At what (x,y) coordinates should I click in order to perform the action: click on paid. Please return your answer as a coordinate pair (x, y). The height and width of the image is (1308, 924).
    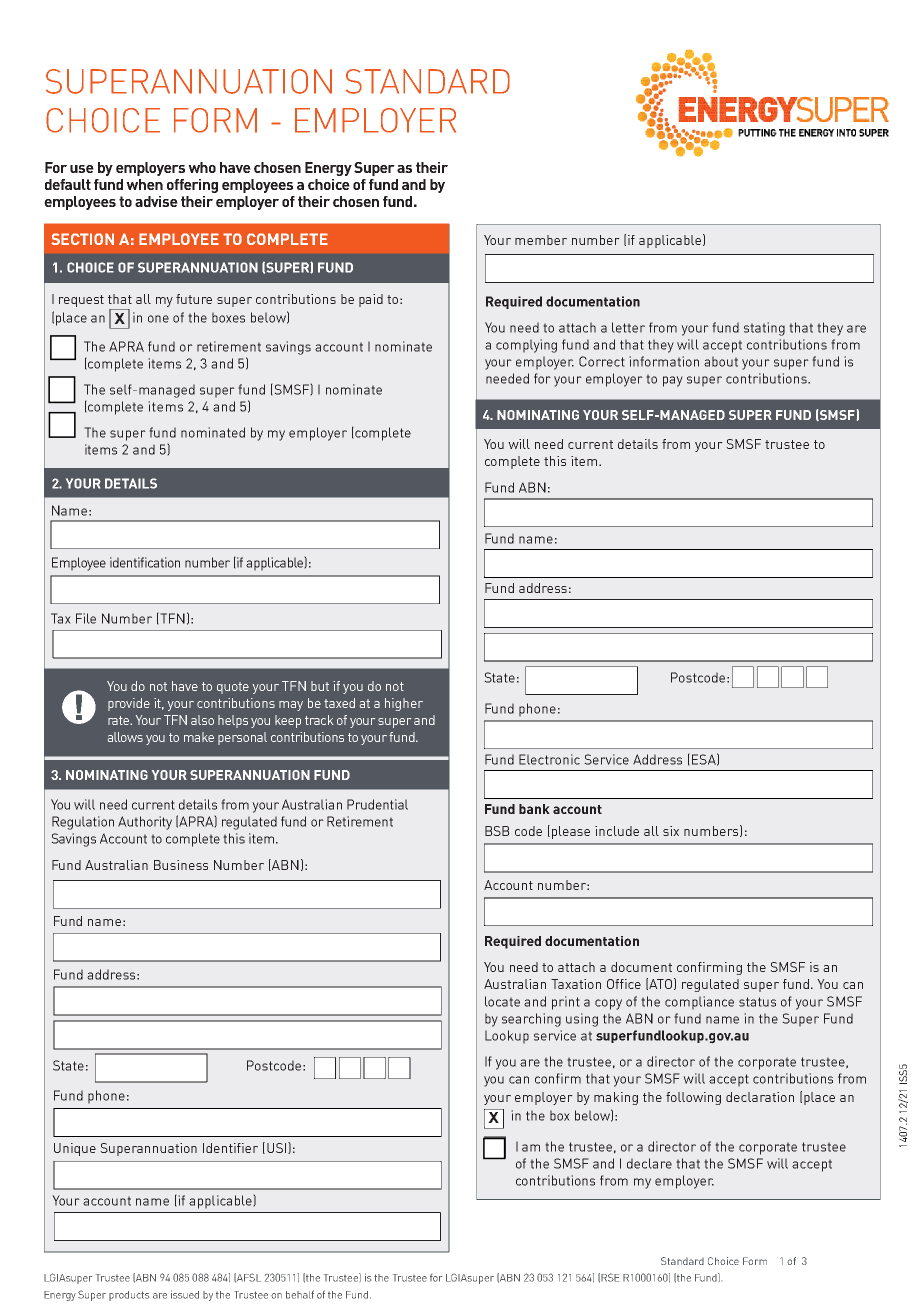
    Looking at the image, I should click on (371, 300).
